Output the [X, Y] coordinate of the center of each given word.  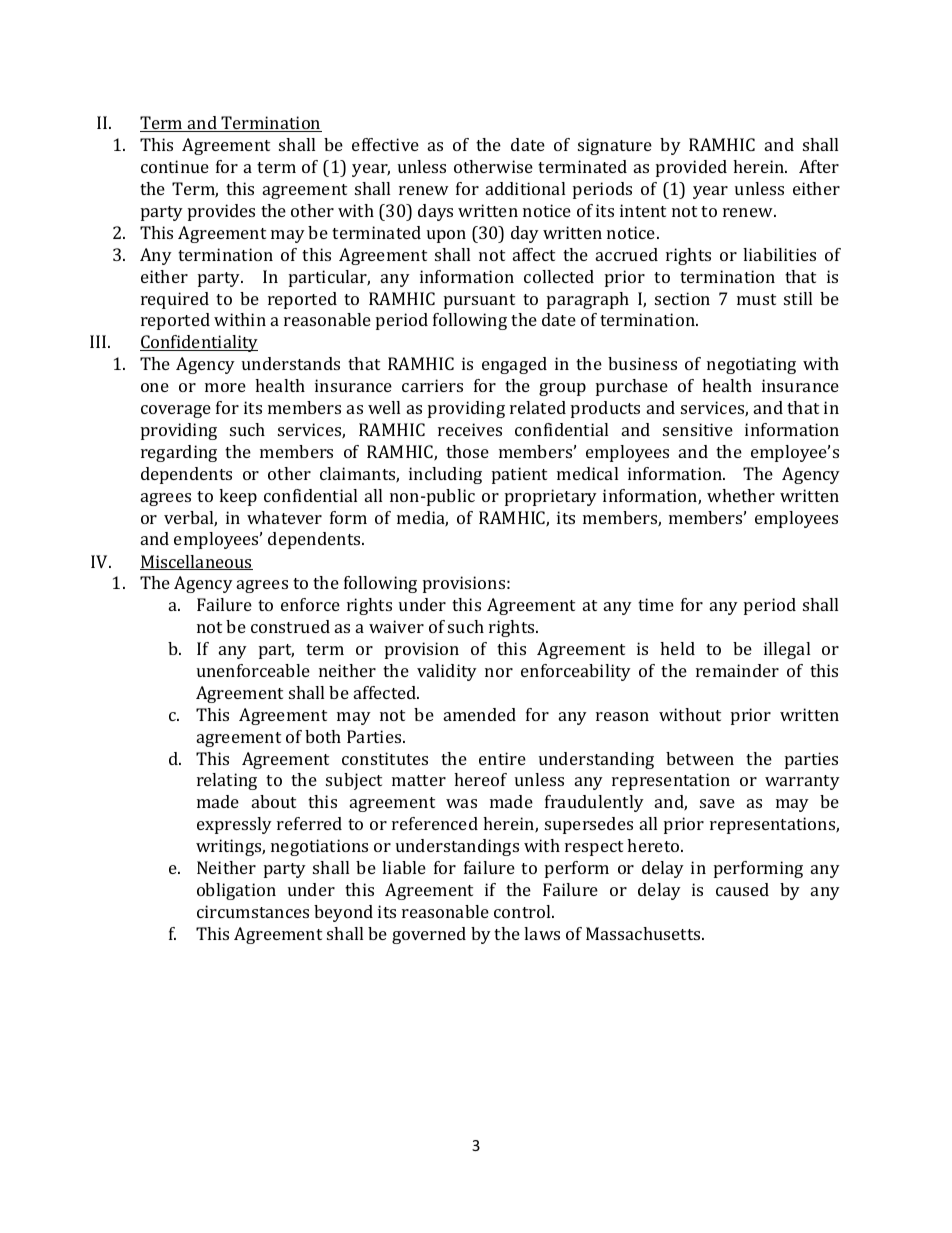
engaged [514, 365]
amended [480, 714]
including [445, 475]
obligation [236, 891]
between [700, 758]
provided [691, 168]
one [155, 387]
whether [741, 495]
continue [175, 166]
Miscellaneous [196, 562]
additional [525, 188]
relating [227, 781]
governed [429, 935]
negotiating [751, 365]
